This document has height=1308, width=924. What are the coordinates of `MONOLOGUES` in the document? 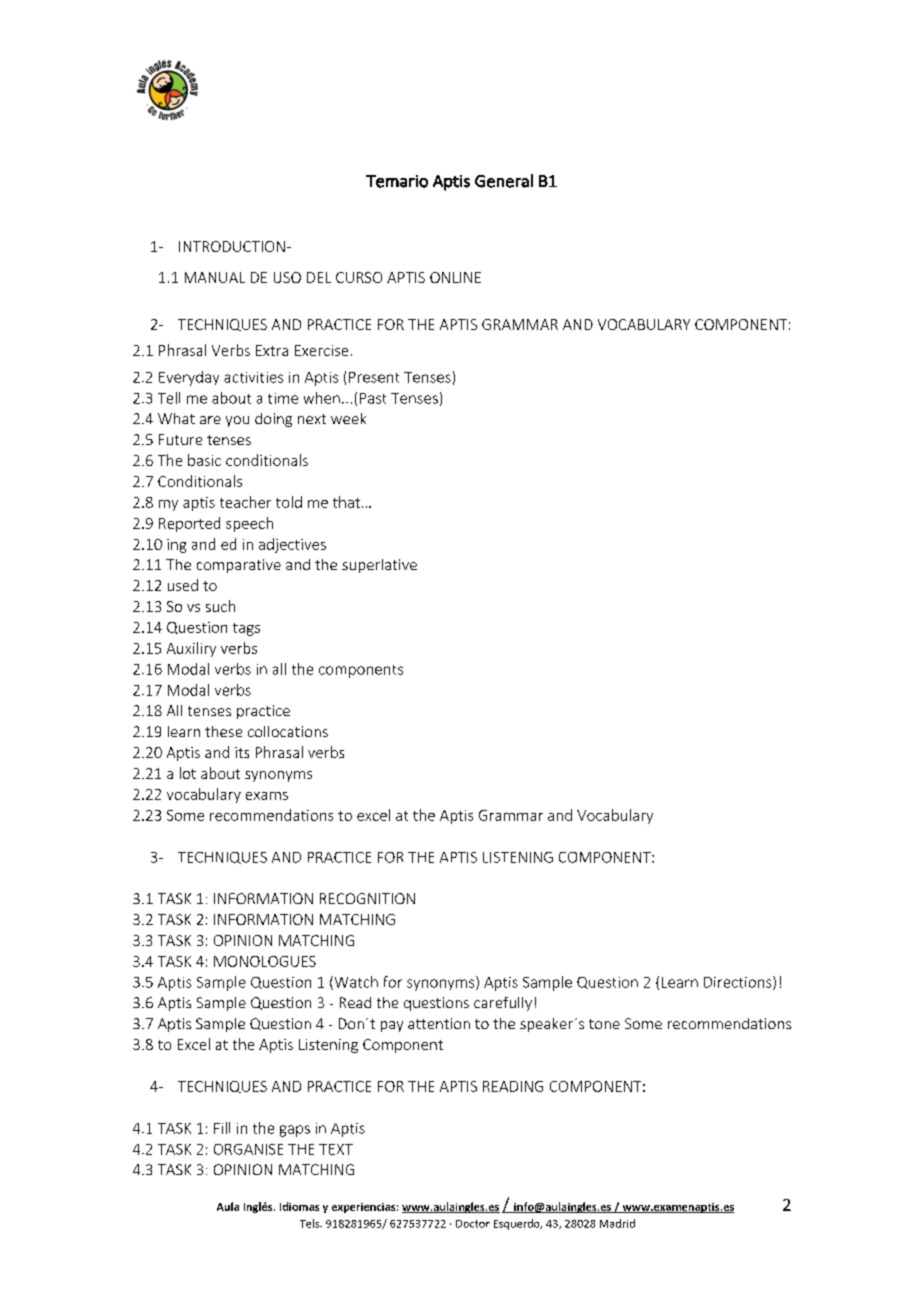 It's located at (265, 961).
